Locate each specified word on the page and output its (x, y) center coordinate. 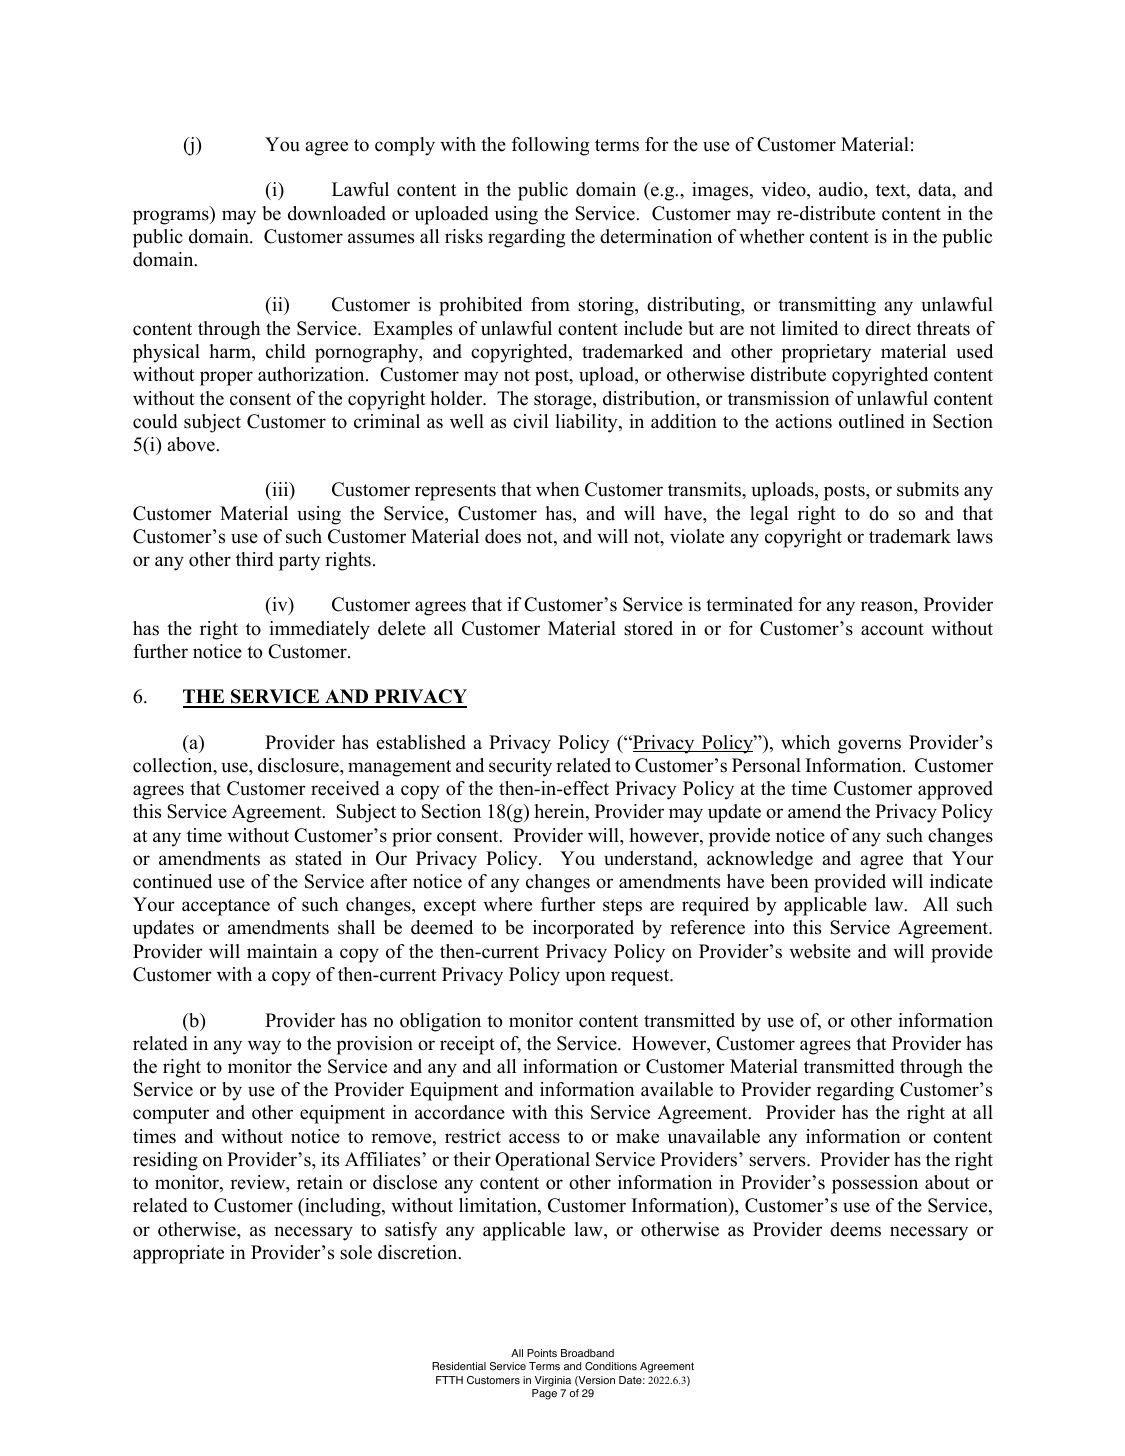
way (264, 1047)
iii (280, 490)
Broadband (587, 1353)
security (520, 767)
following (550, 146)
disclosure (299, 765)
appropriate (178, 1254)
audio (842, 189)
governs (869, 746)
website (820, 951)
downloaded (337, 213)
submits (928, 489)
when (558, 489)
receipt (467, 1045)
